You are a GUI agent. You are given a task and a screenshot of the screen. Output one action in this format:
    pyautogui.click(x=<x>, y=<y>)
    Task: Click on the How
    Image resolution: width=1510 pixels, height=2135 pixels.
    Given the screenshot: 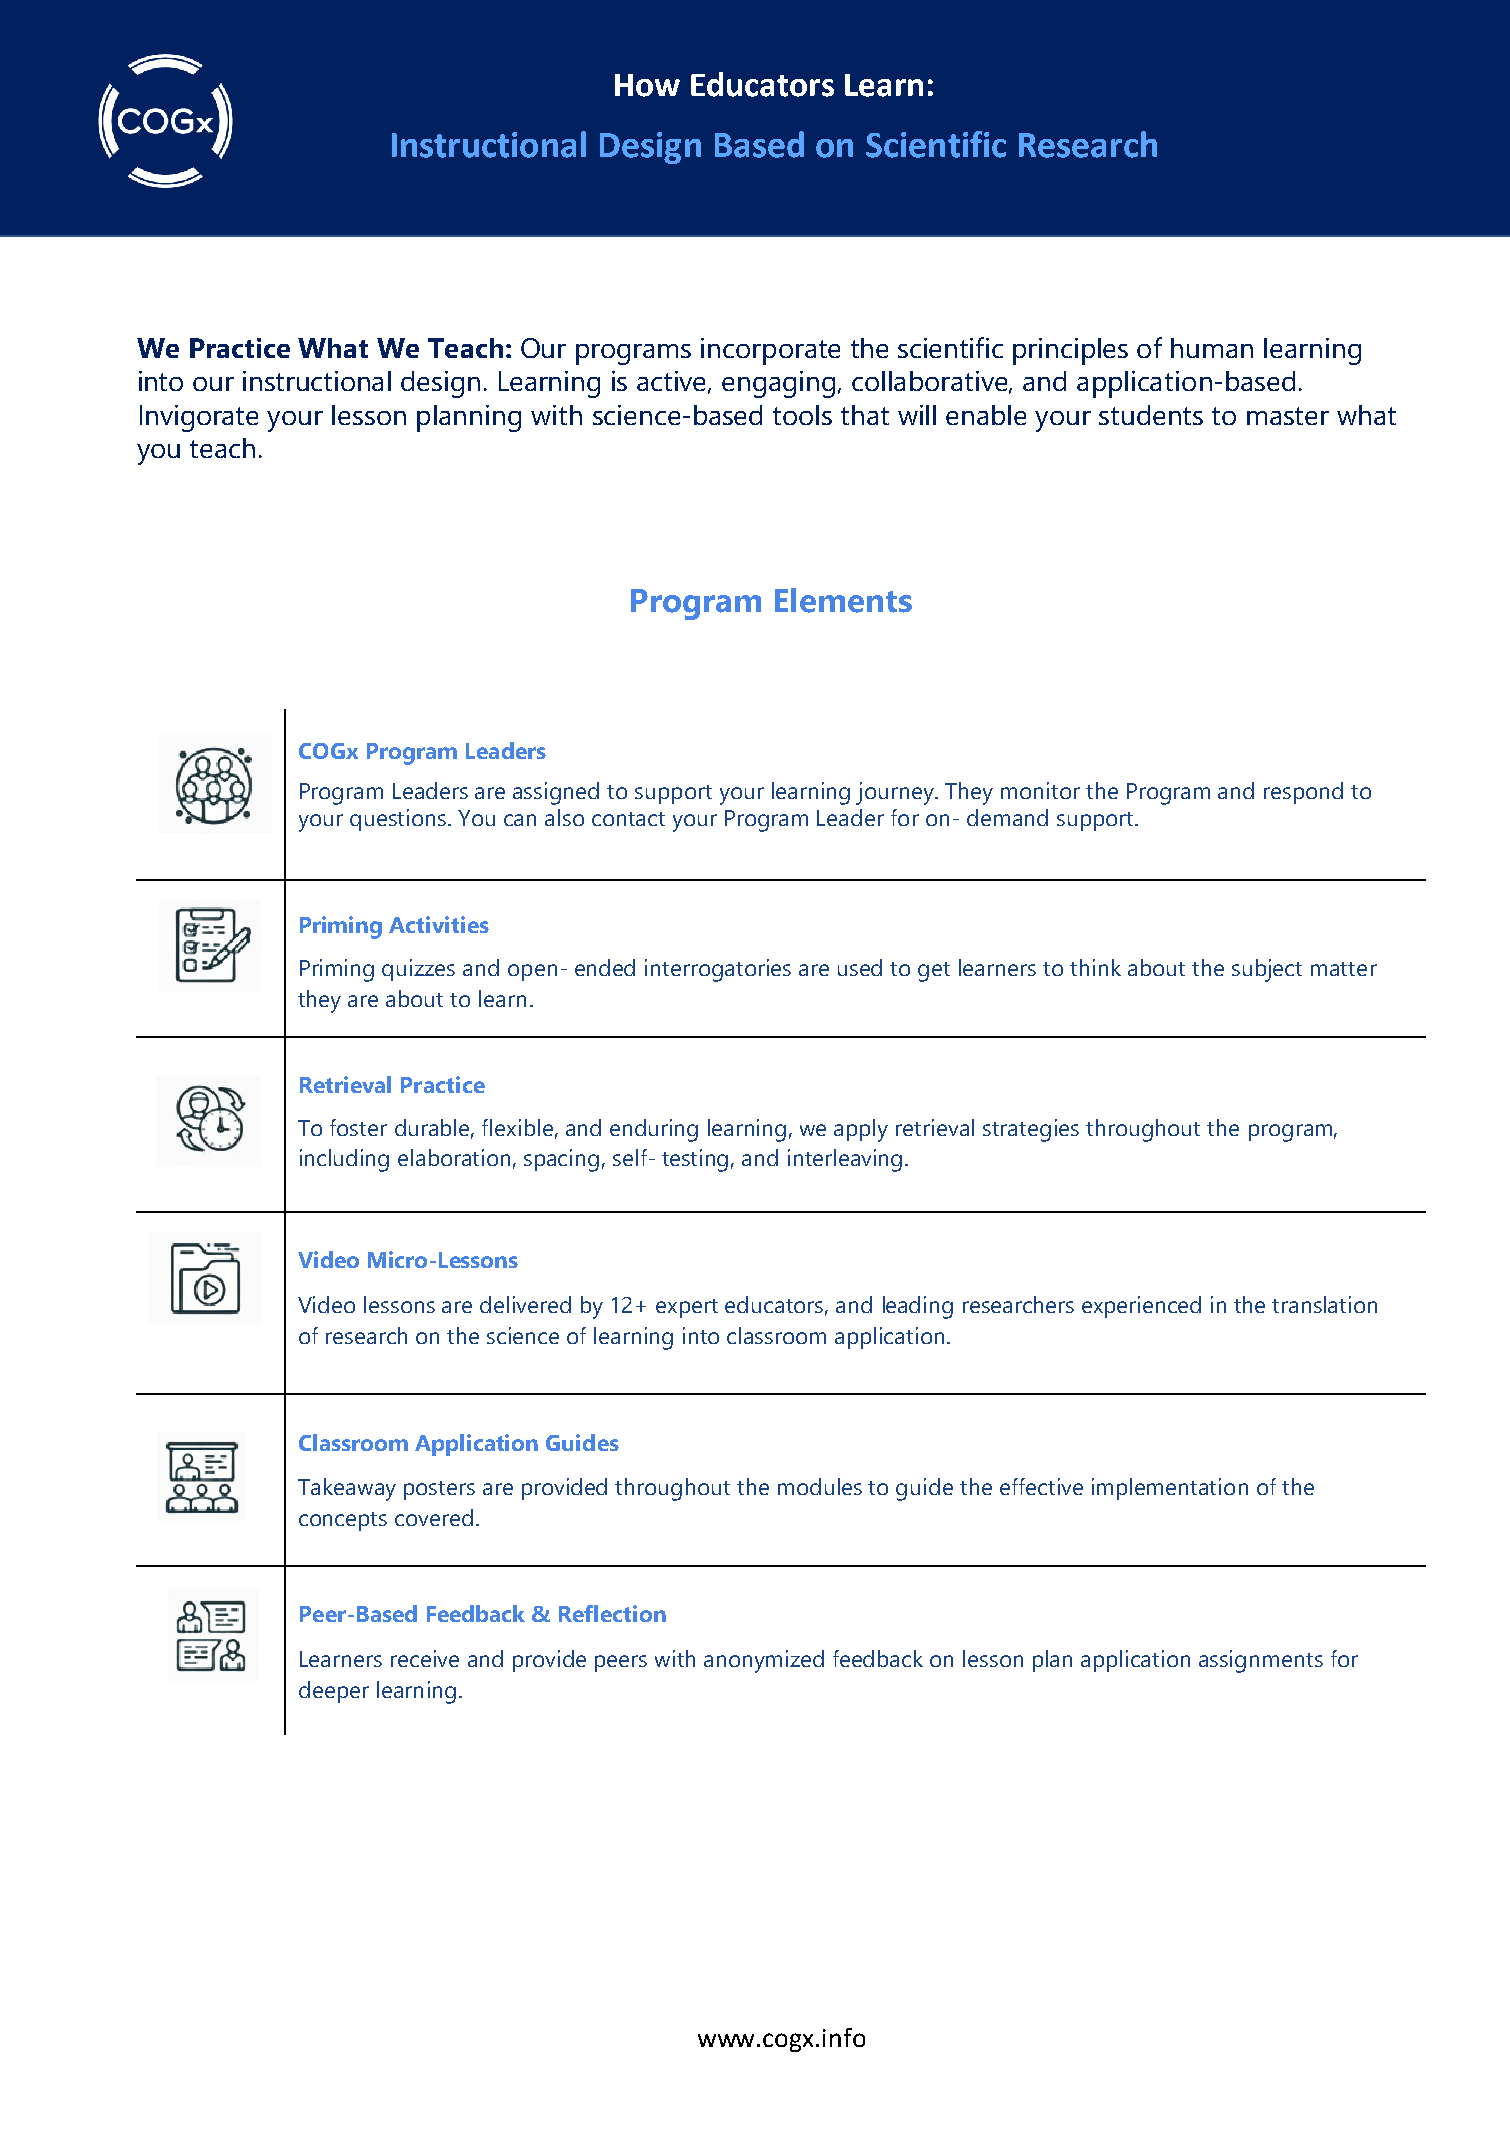 What is the action you would take?
    pyautogui.click(x=647, y=85)
